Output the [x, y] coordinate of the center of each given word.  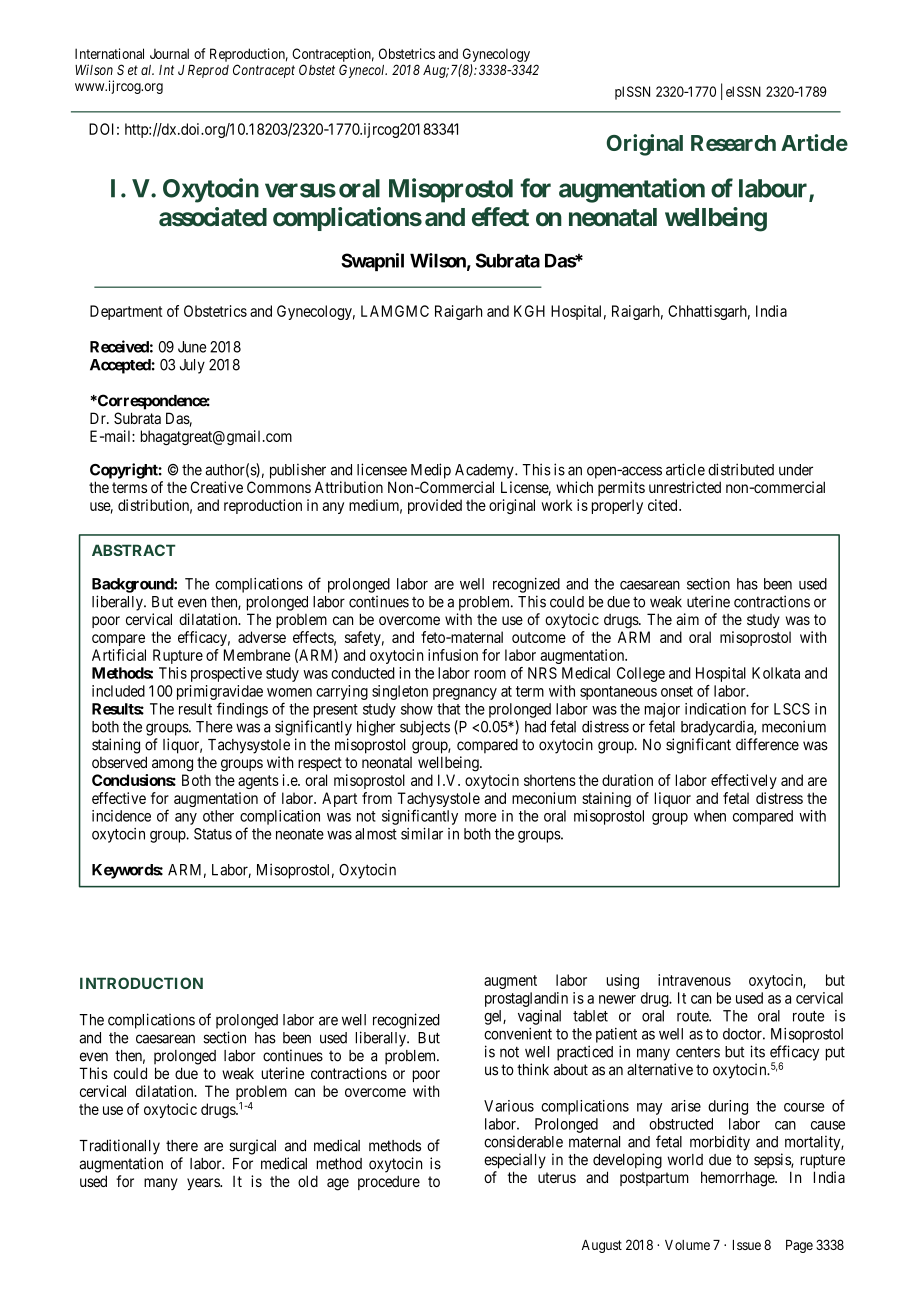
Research [733, 143]
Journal [169, 53]
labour [774, 189]
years [204, 1184]
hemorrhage [738, 1179]
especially [515, 1161]
